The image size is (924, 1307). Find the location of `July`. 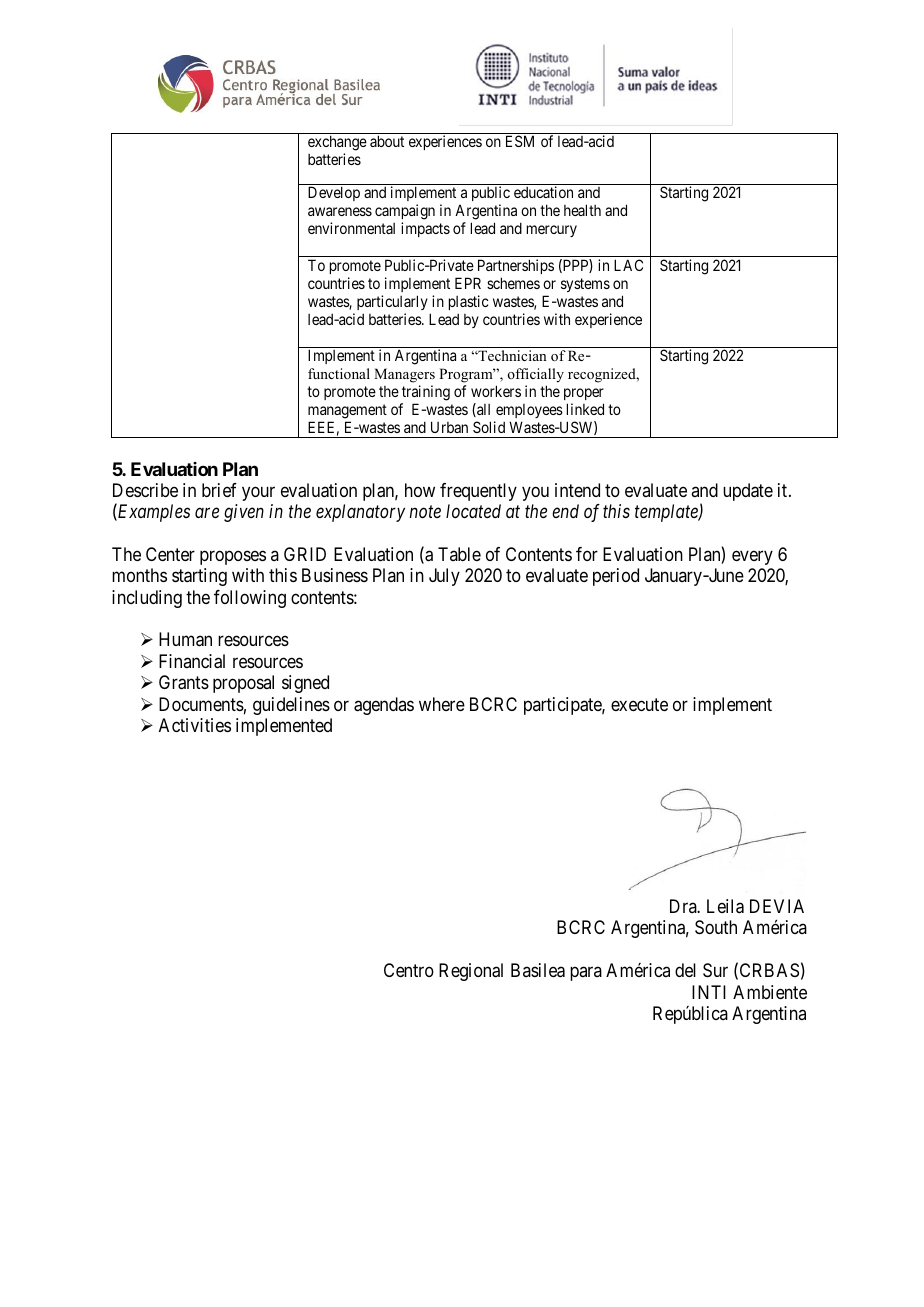

July is located at coordinates (444, 577).
